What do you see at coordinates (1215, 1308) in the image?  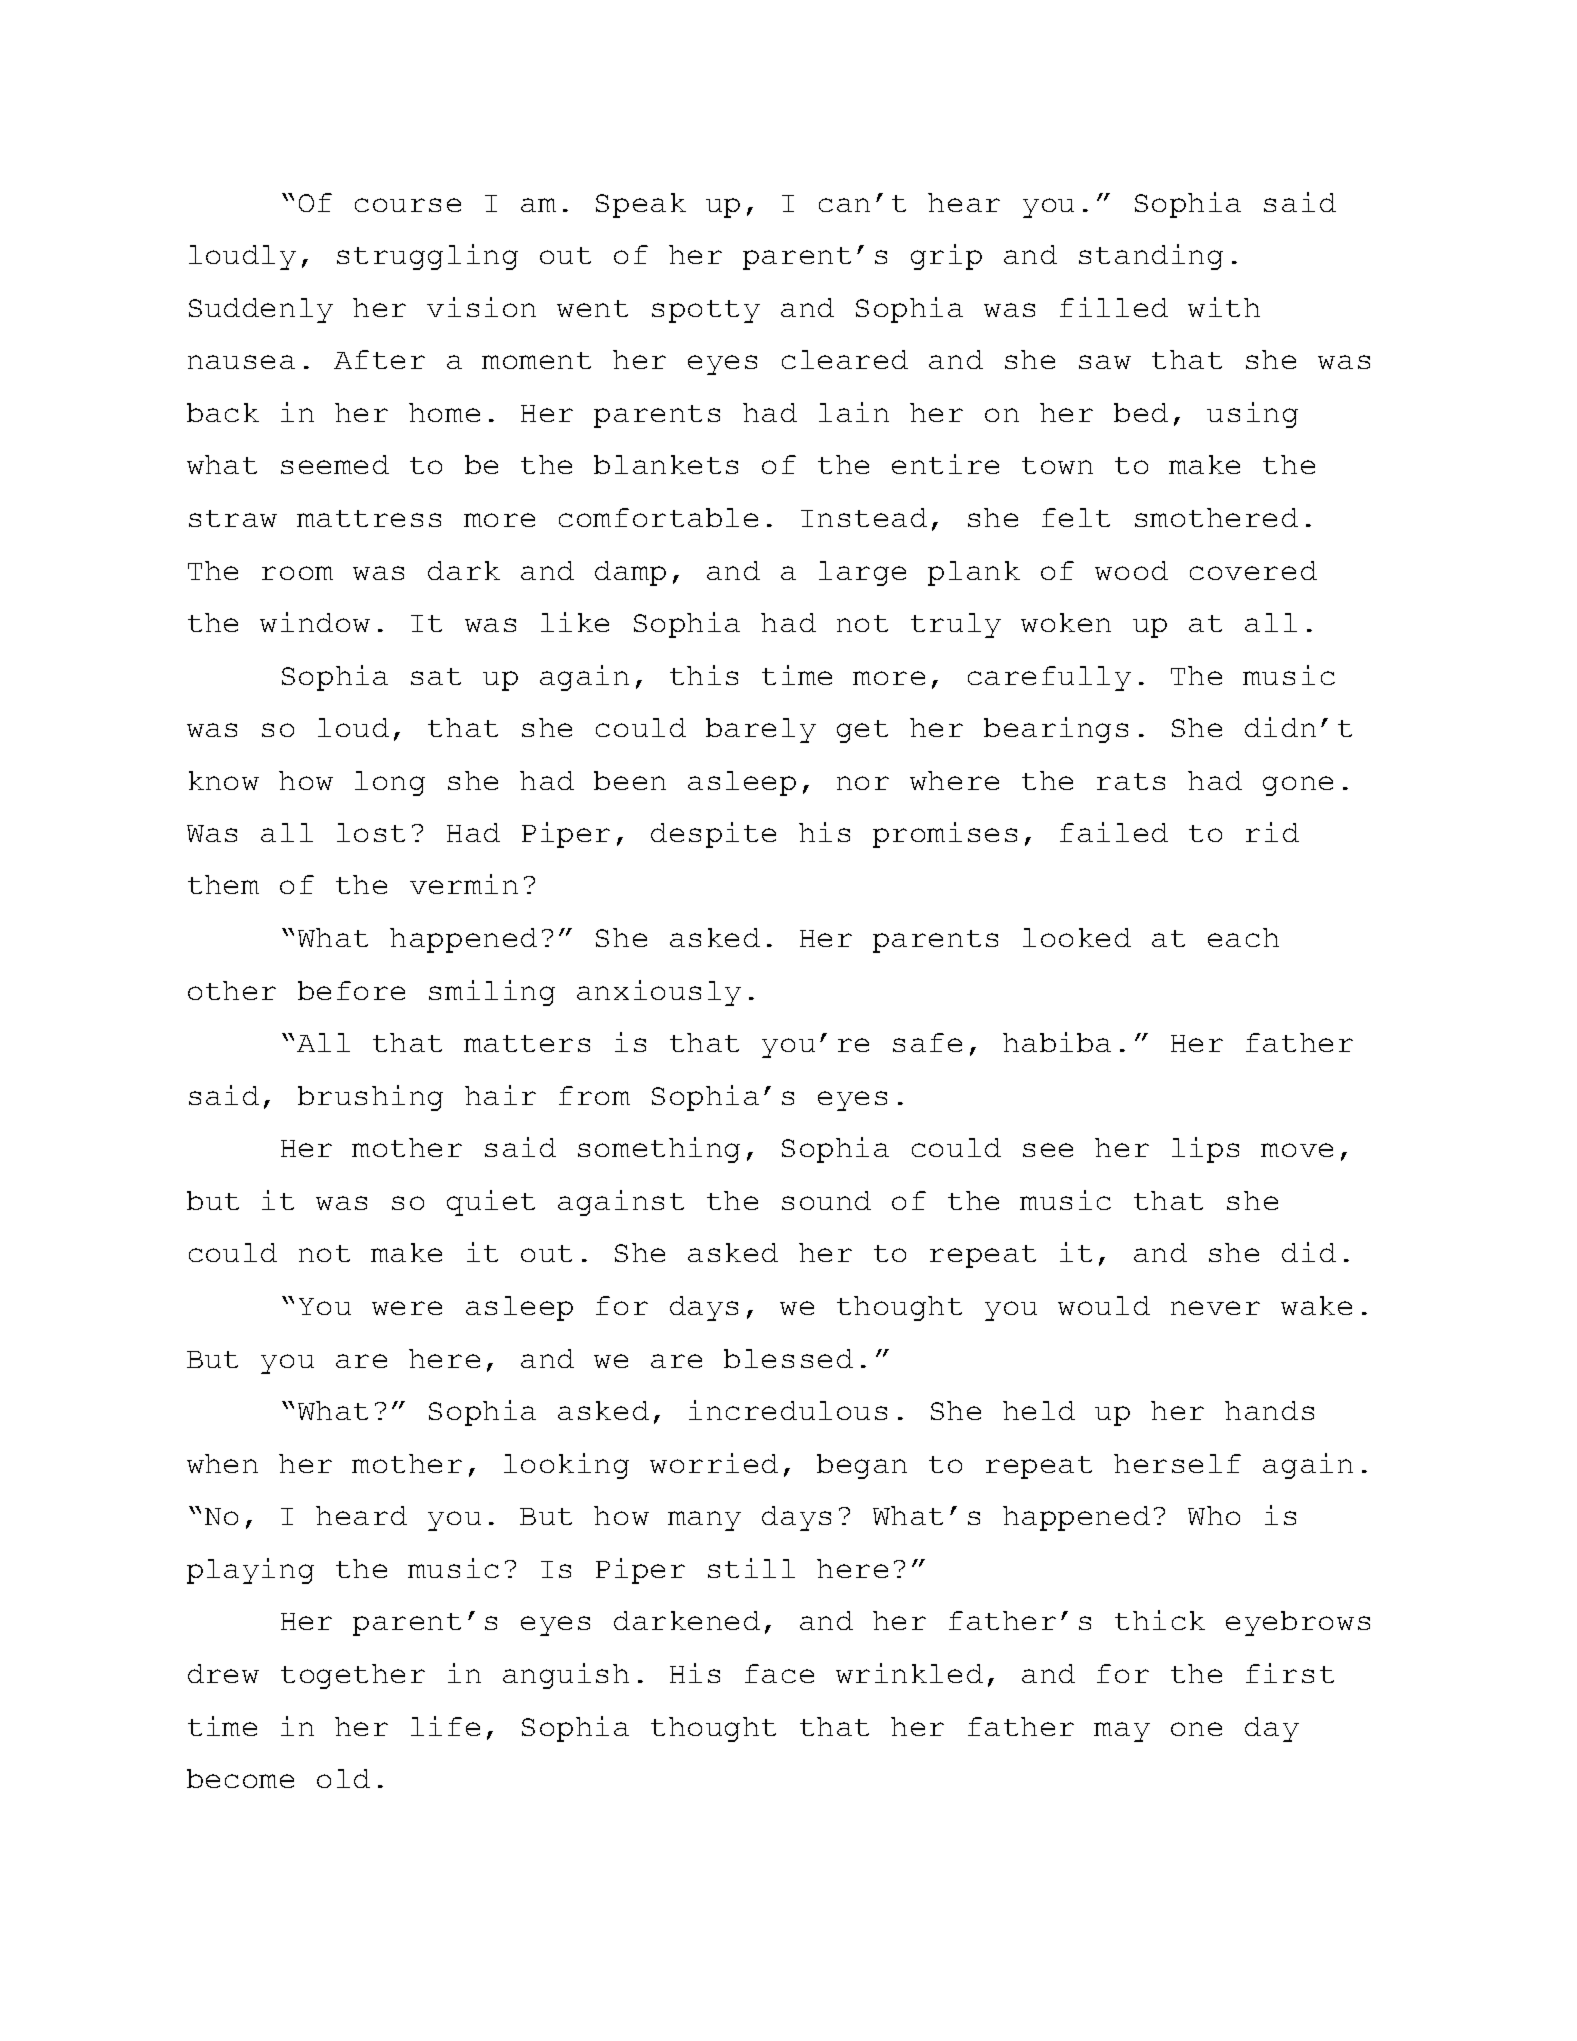 I see `never` at bounding box center [1215, 1308].
